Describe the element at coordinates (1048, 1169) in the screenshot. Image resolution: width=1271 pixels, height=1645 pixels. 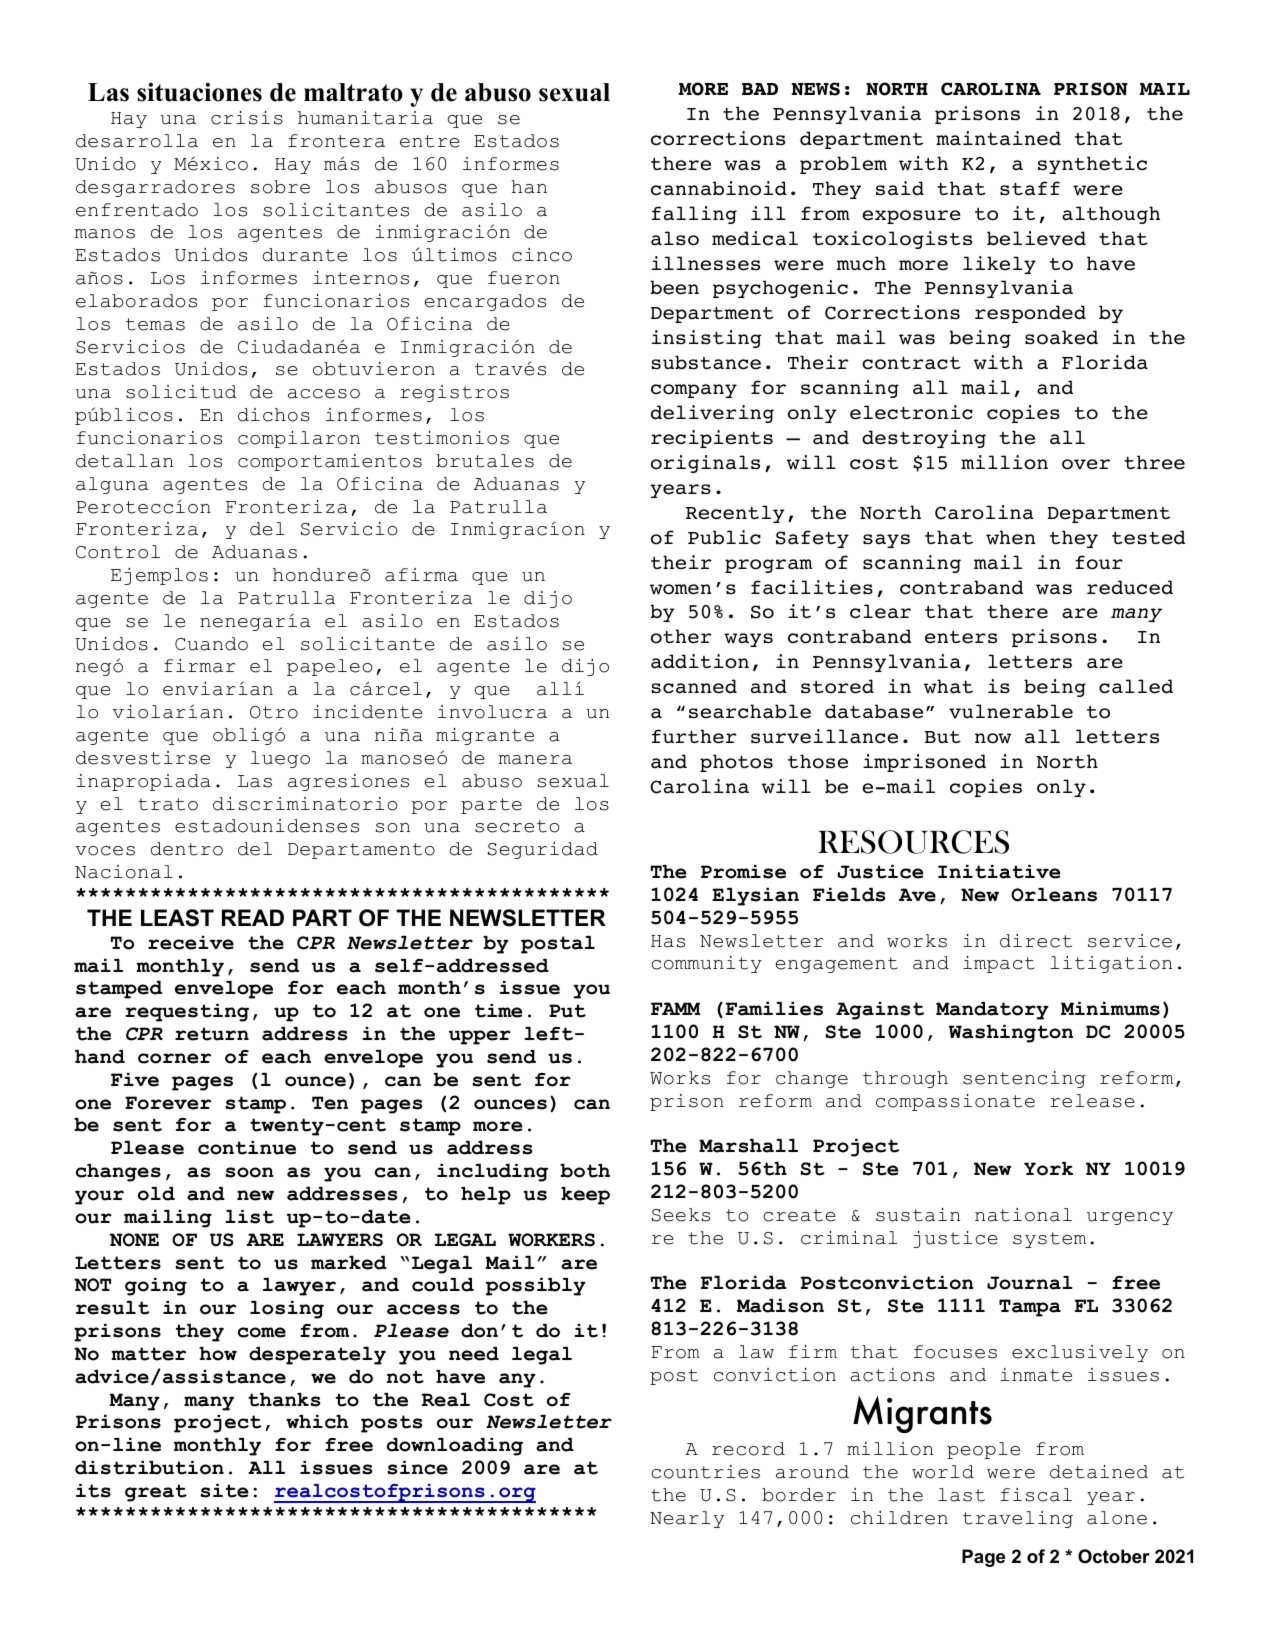
I see `York` at that location.
